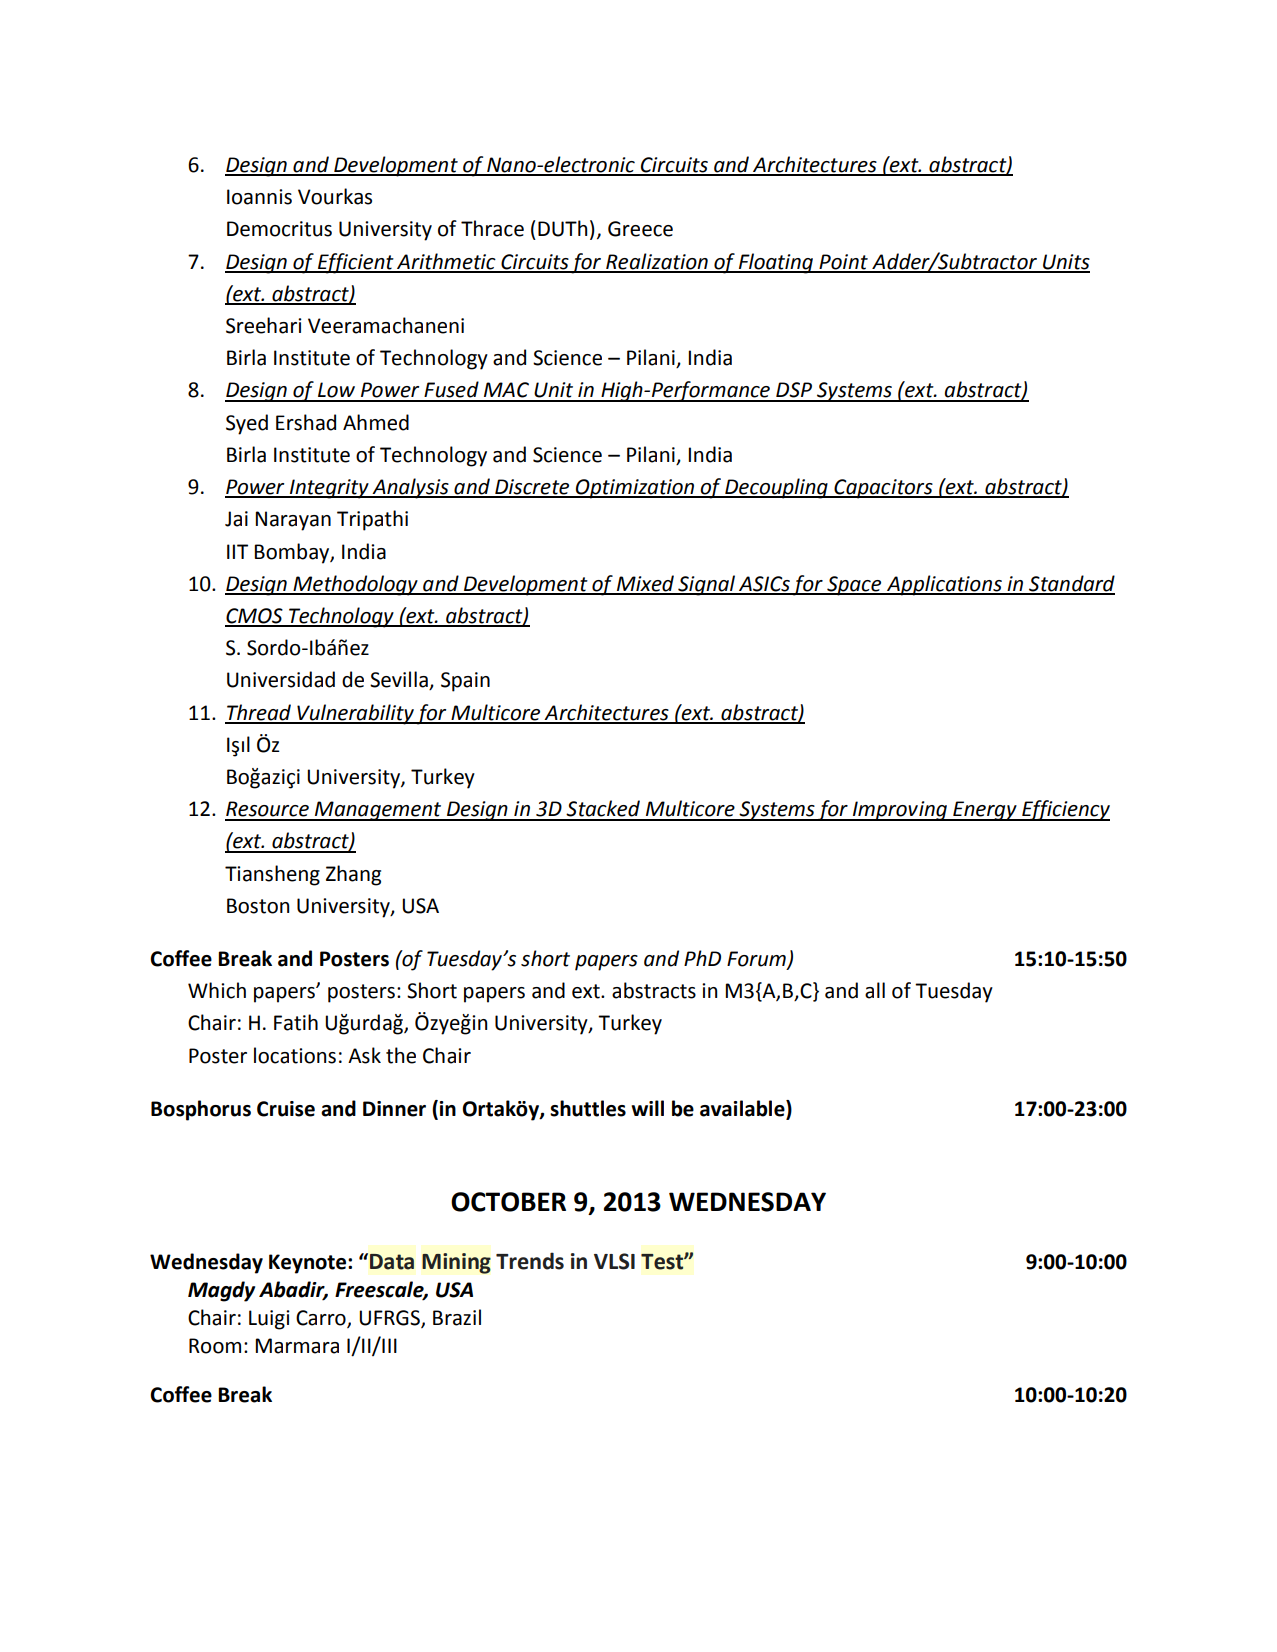 The height and width of the page is (1652, 1277). What do you see at coordinates (329, 489) in the page?
I see `Integrity` at bounding box center [329, 489].
